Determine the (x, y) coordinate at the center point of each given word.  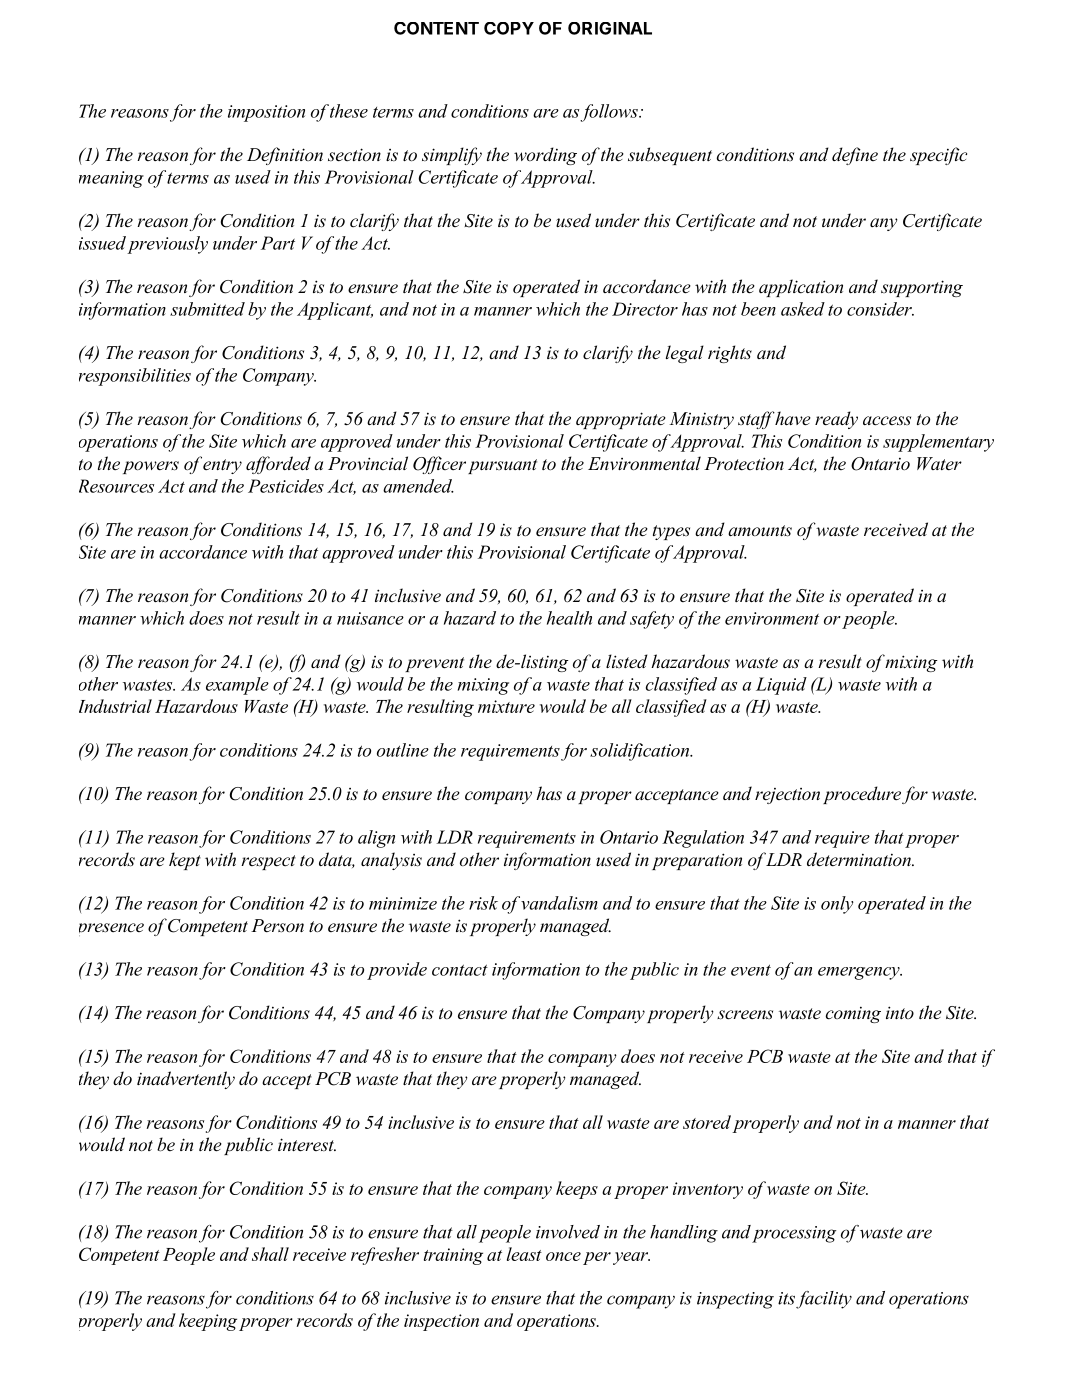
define (855, 156)
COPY (509, 28)
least (524, 1254)
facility (824, 1300)
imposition (266, 113)
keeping (208, 1322)
